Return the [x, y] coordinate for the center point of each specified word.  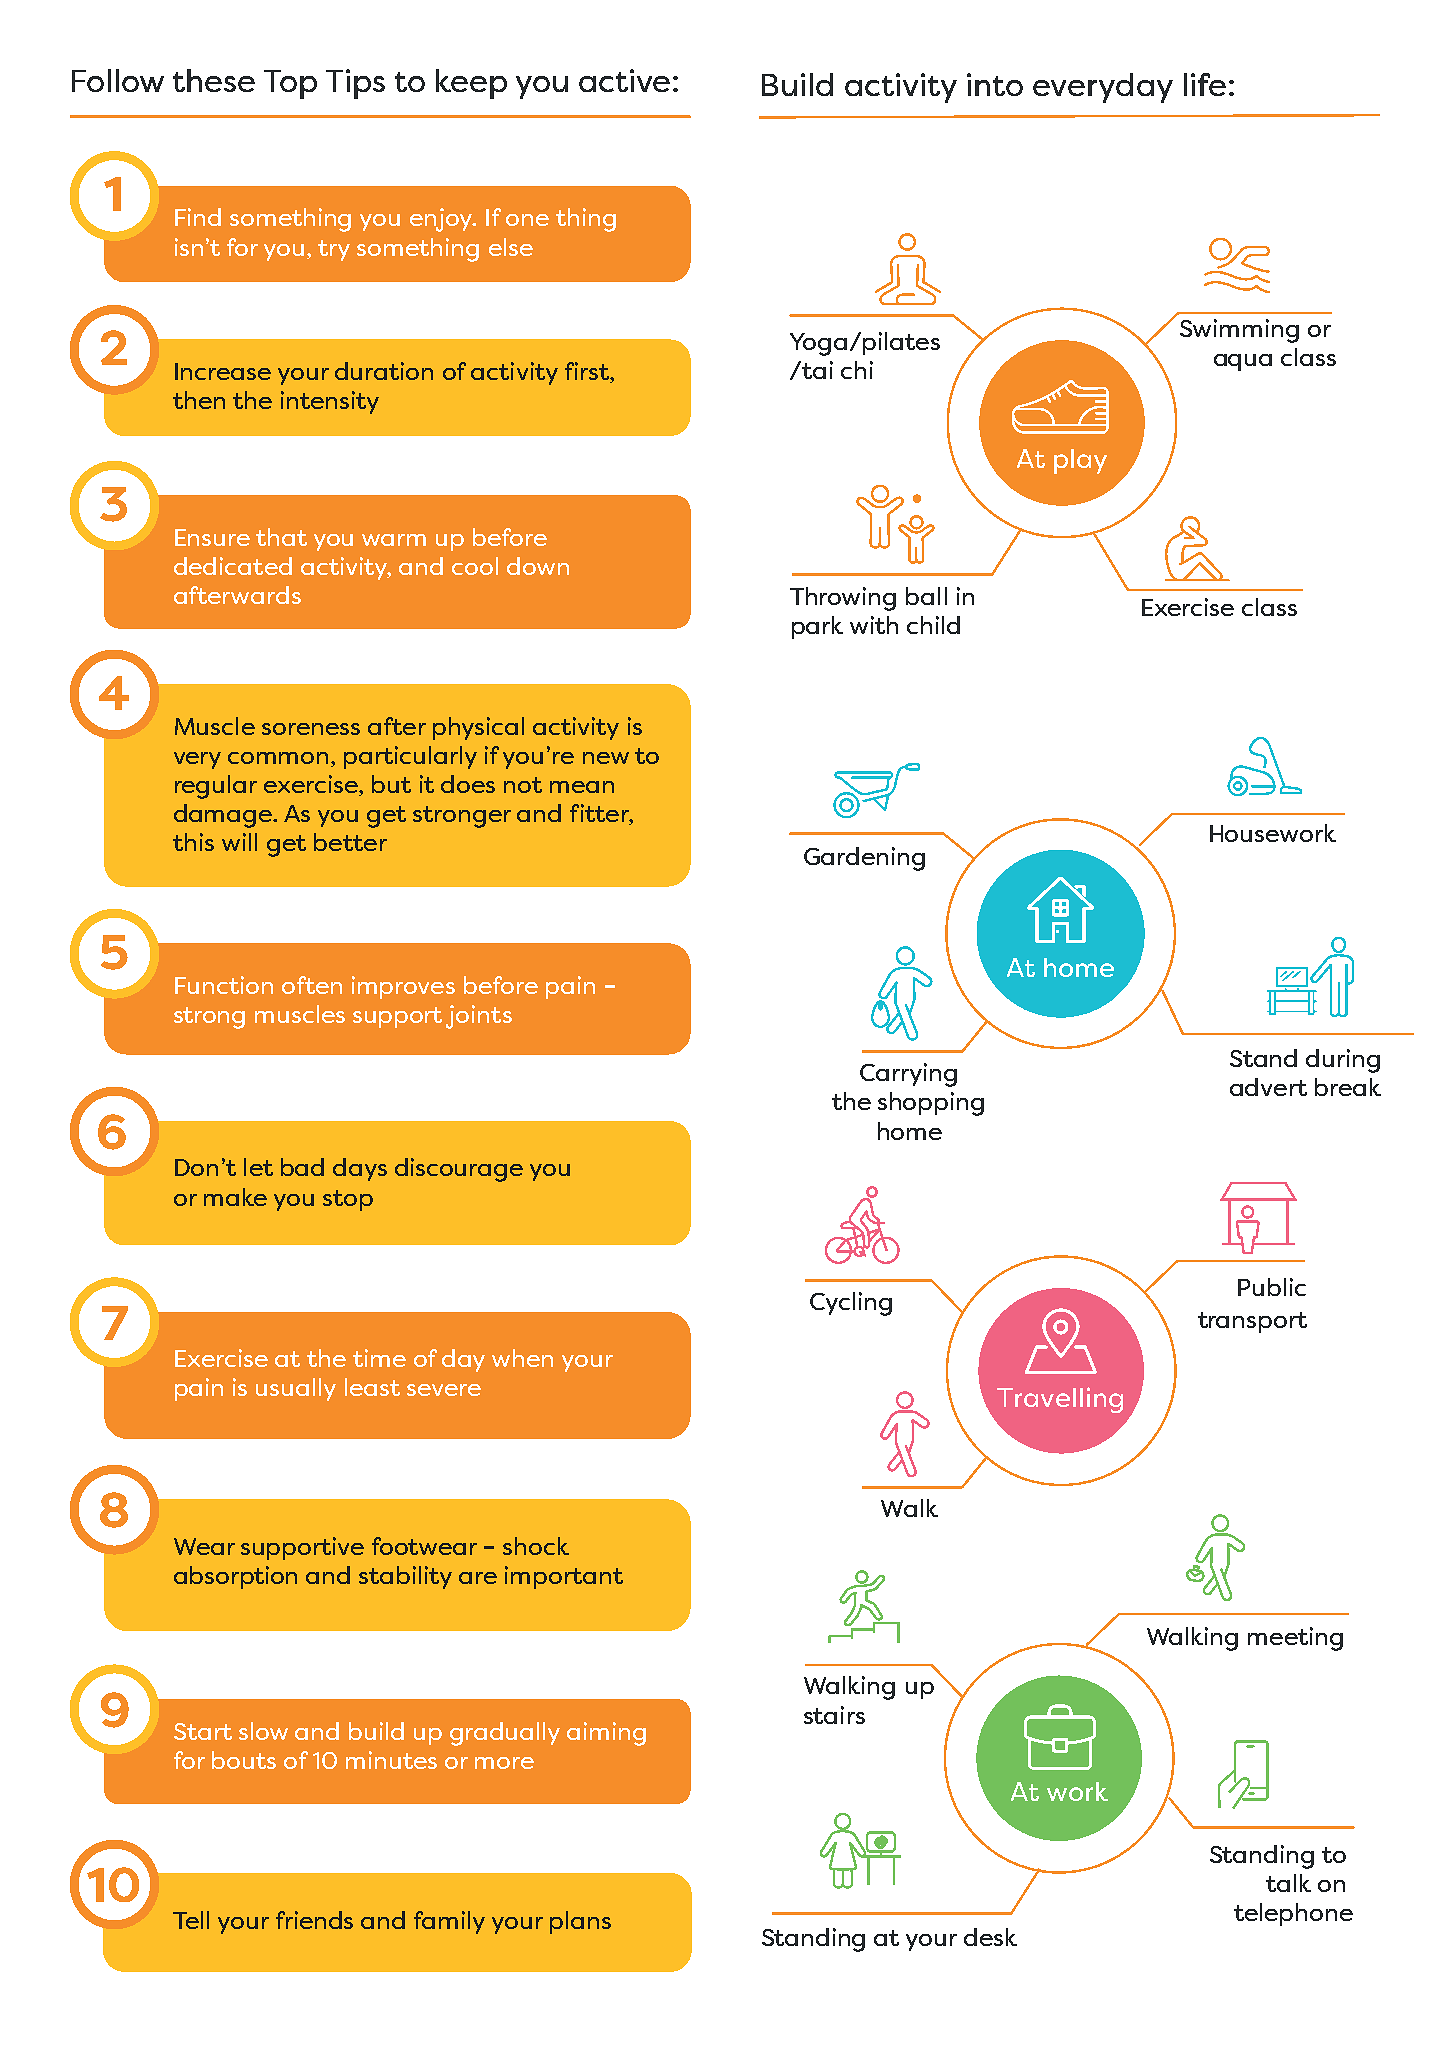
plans [580, 1922]
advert [1268, 1087]
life [1205, 84]
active [624, 80]
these [214, 80]
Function [224, 985]
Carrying [908, 1075]
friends [314, 1920]
